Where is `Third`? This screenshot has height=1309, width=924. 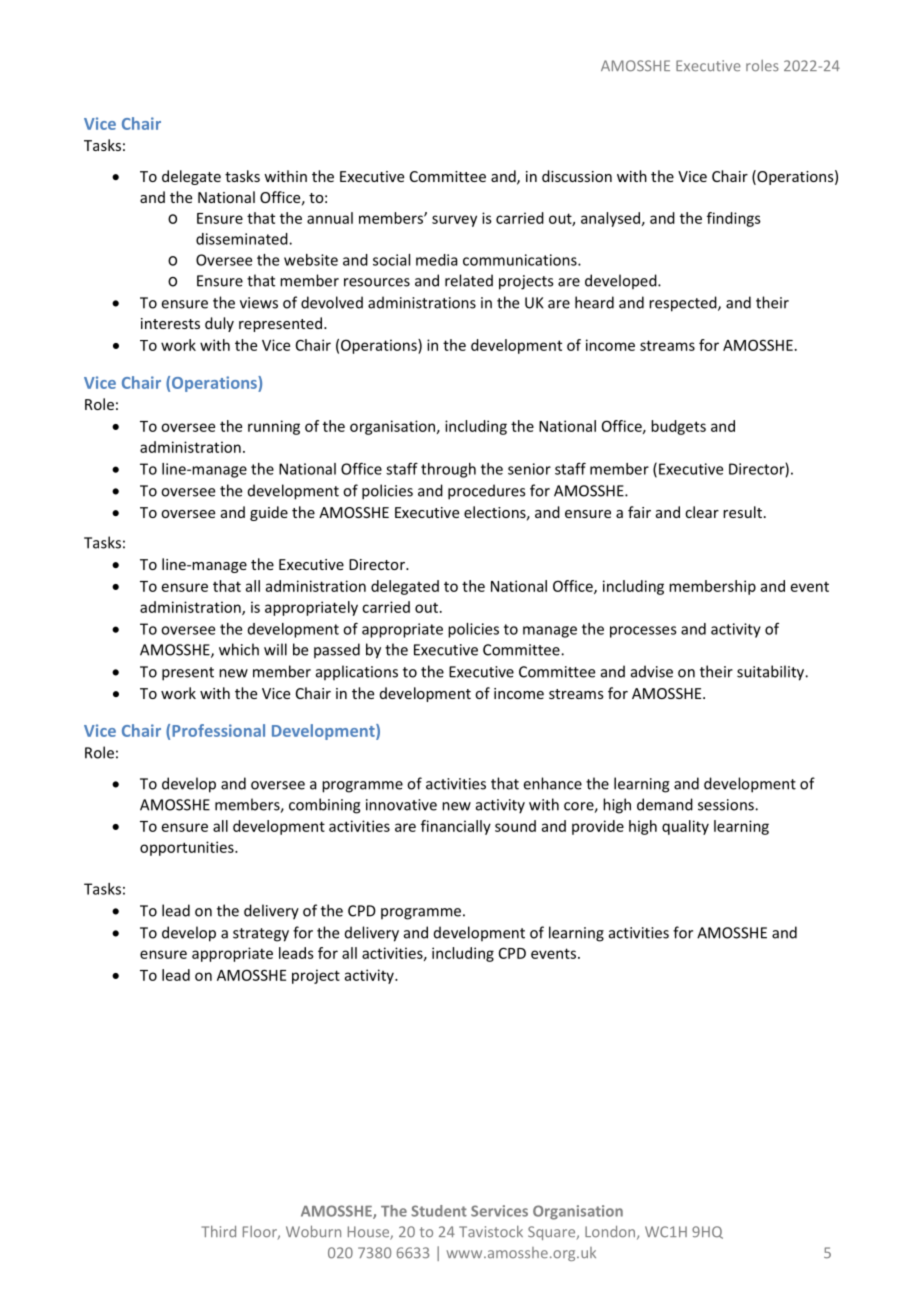 Third is located at coordinates (219, 1231).
